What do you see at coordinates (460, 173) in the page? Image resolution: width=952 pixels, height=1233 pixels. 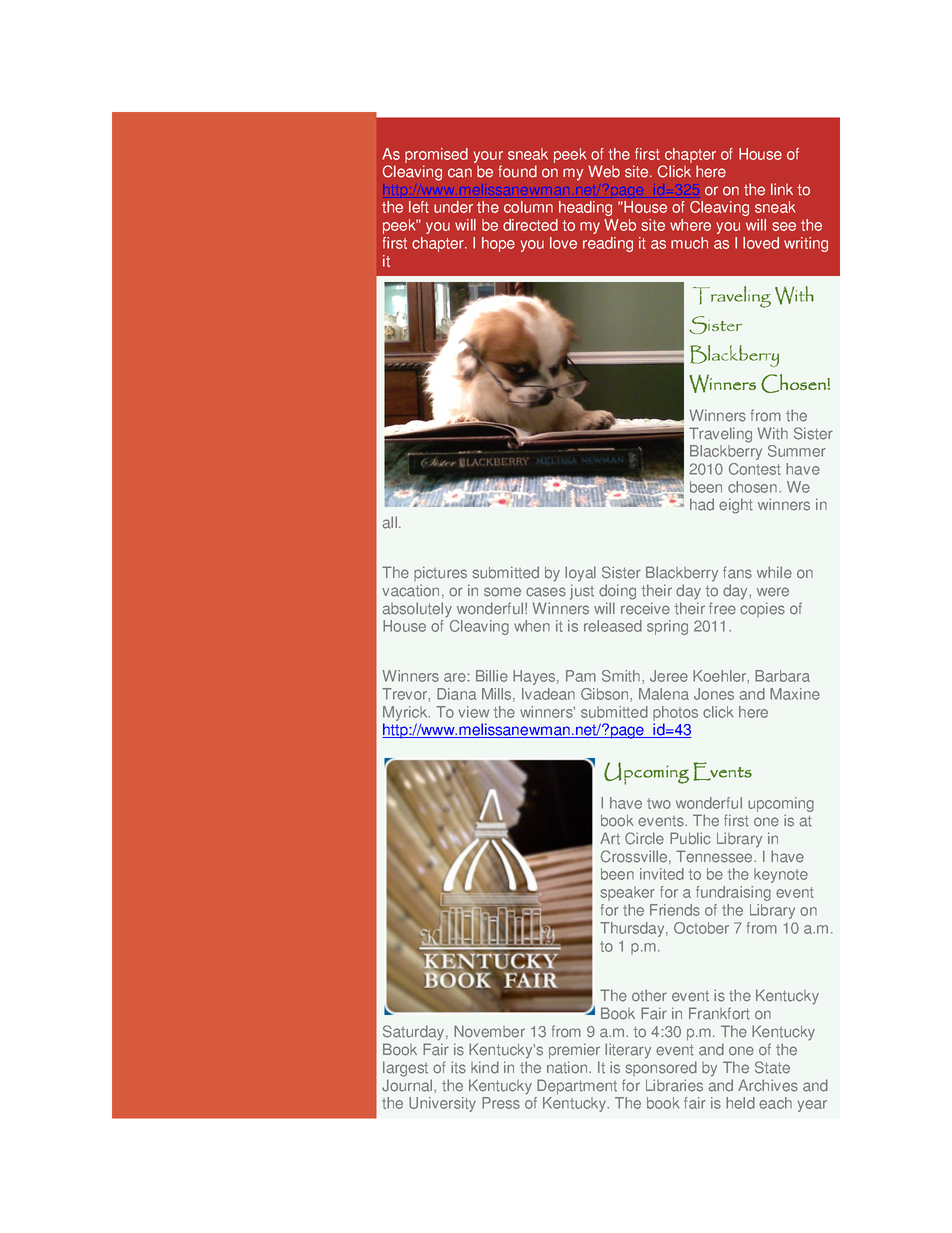 I see `can` at bounding box center [460, 173].
